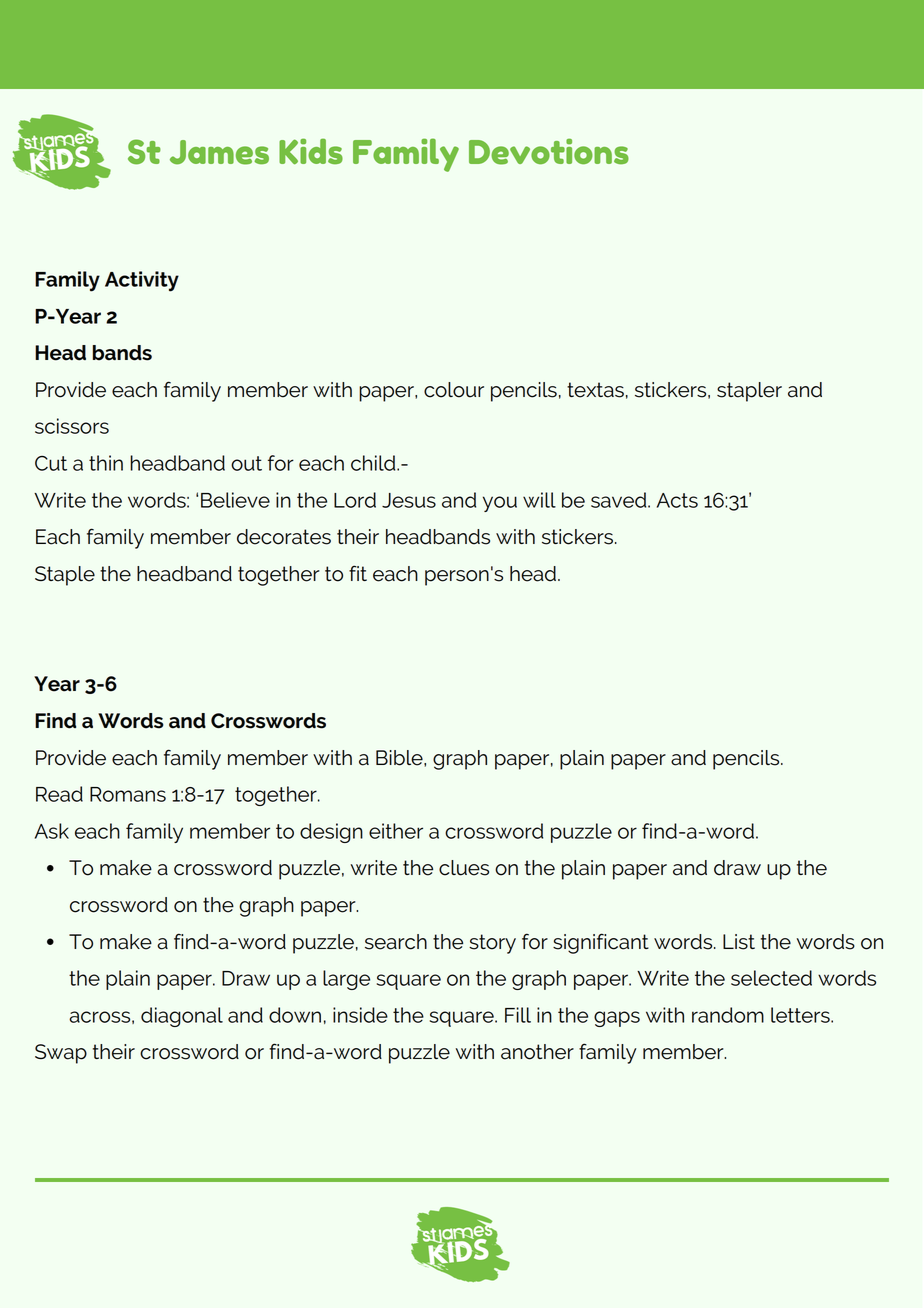 The width and height of the page is (924, 1308). What do you see at coordinates (219, 152) in the page?
I see `James` at bounding box center [219, 152].
